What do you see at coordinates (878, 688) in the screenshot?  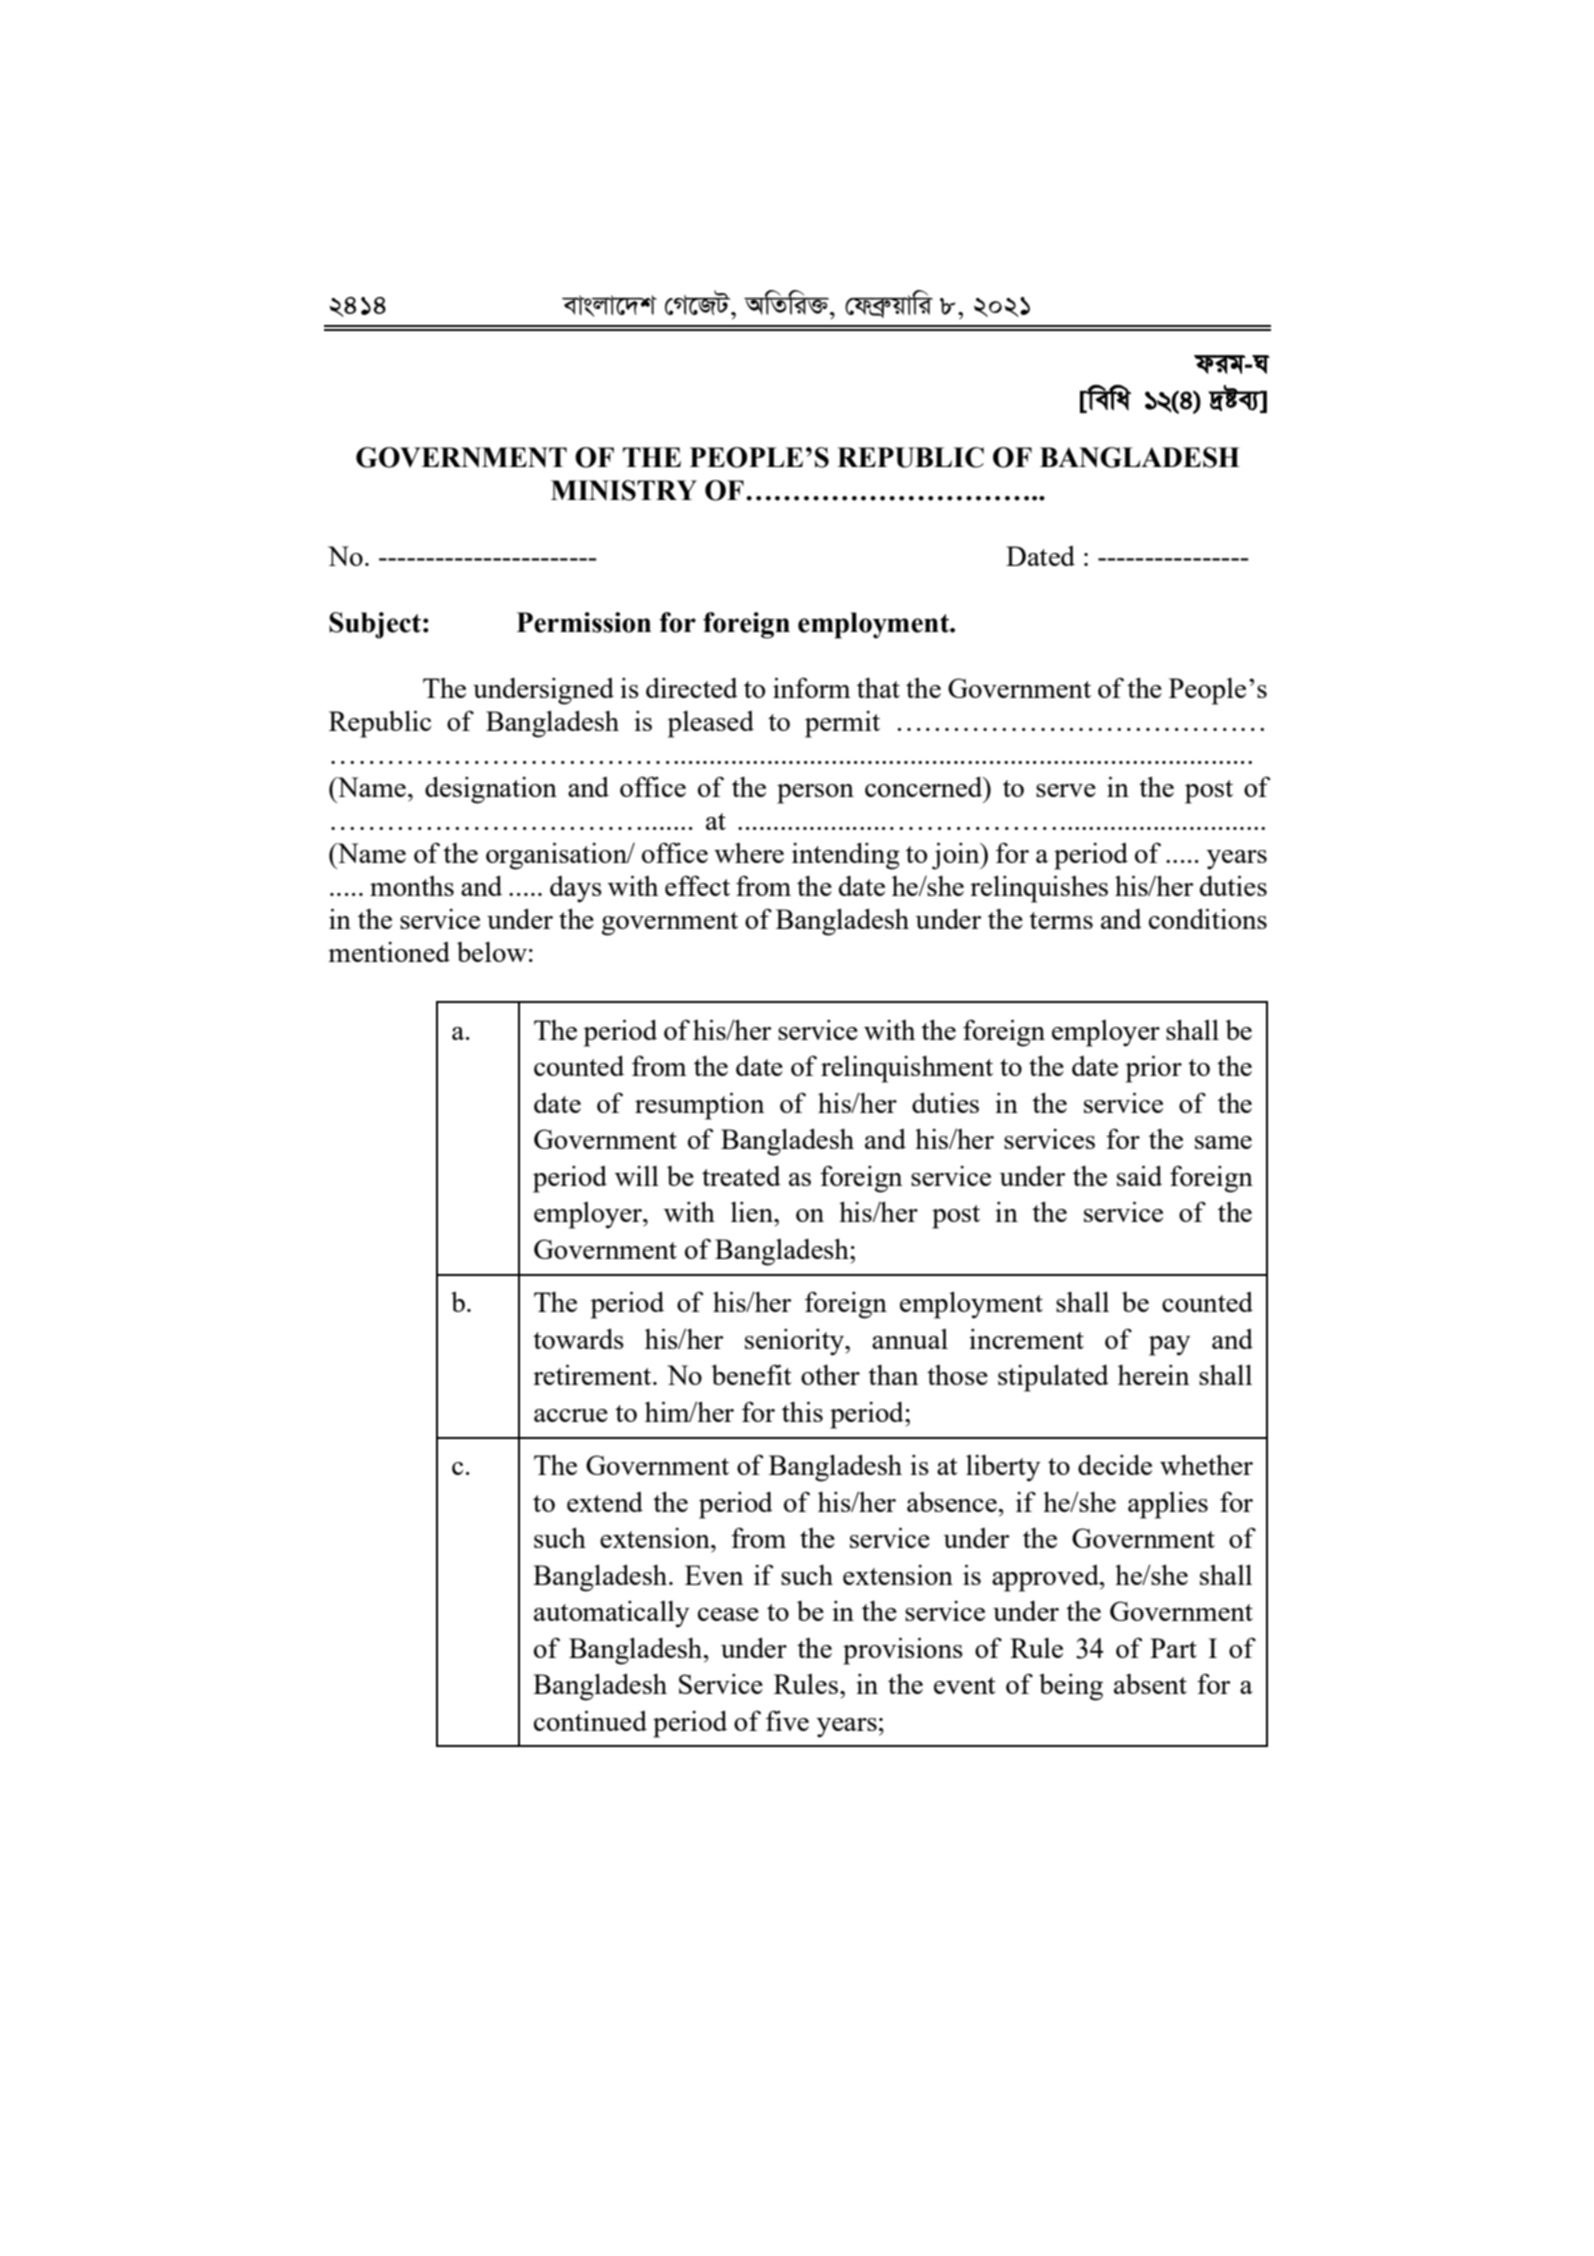 I see `that` at bounding box center [878, 688].
